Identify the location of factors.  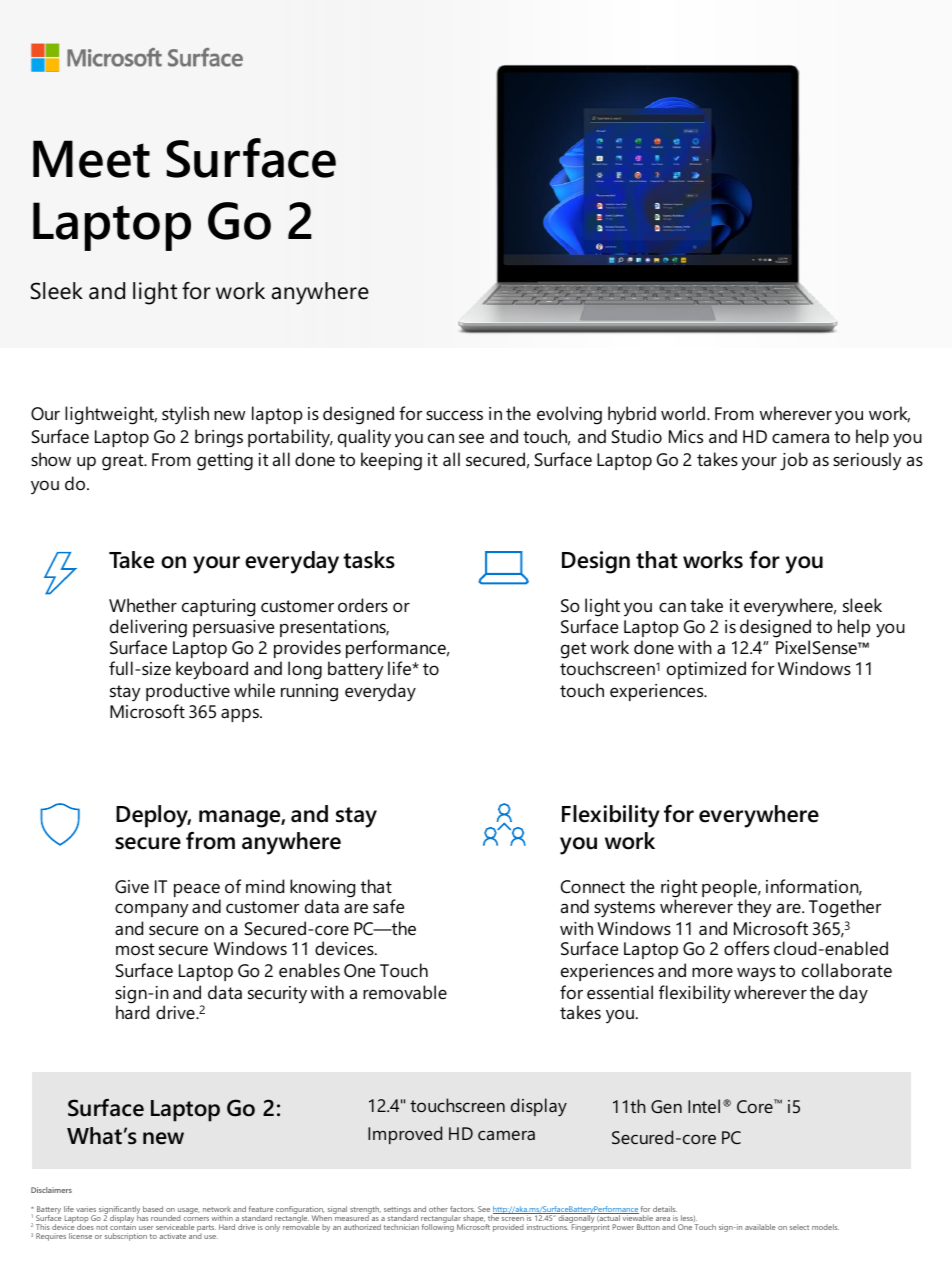
(462, 1209).
